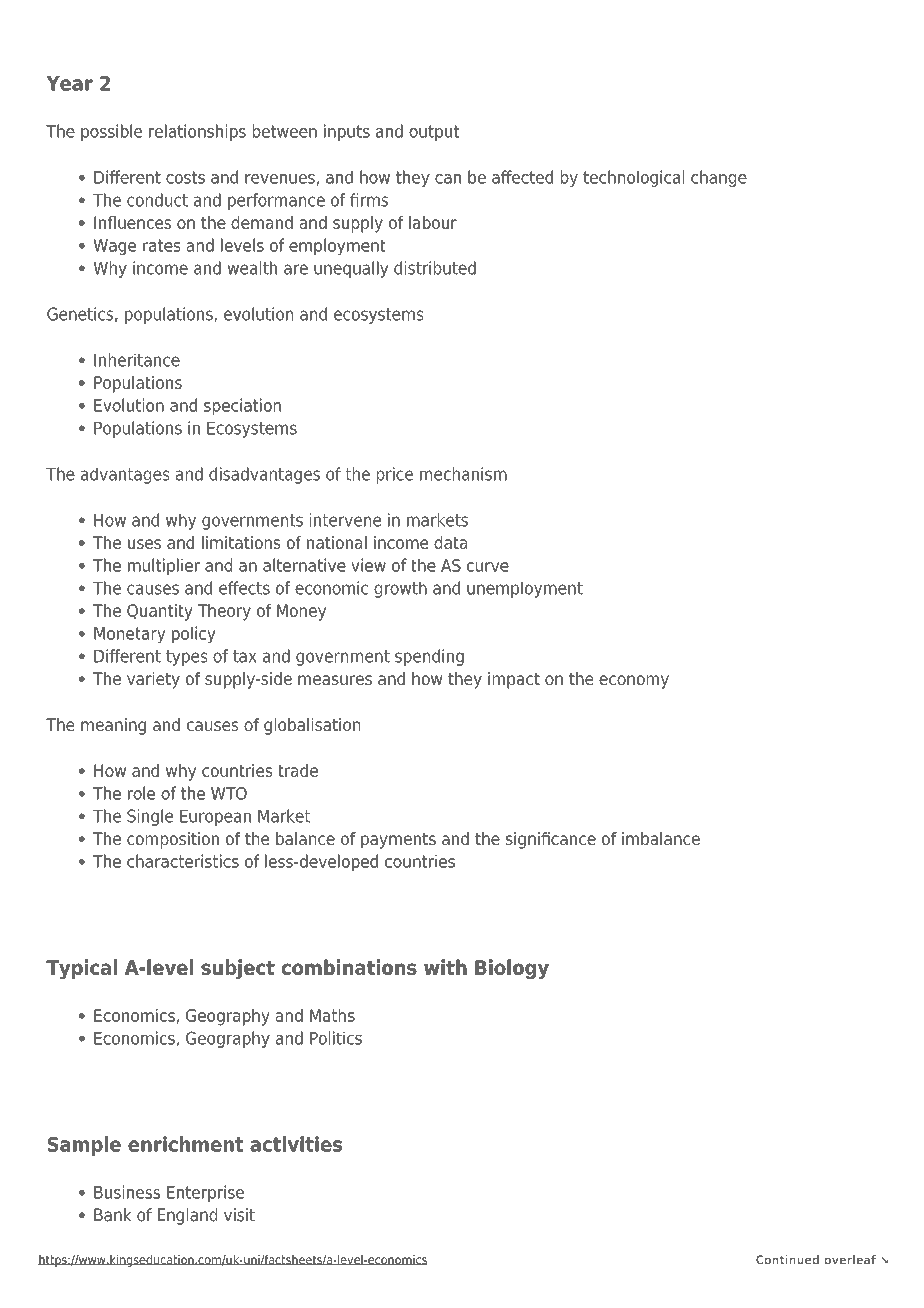 The width and height of the screenshot is (924, 1308). I want to click on Typical, so click(81, 969).
